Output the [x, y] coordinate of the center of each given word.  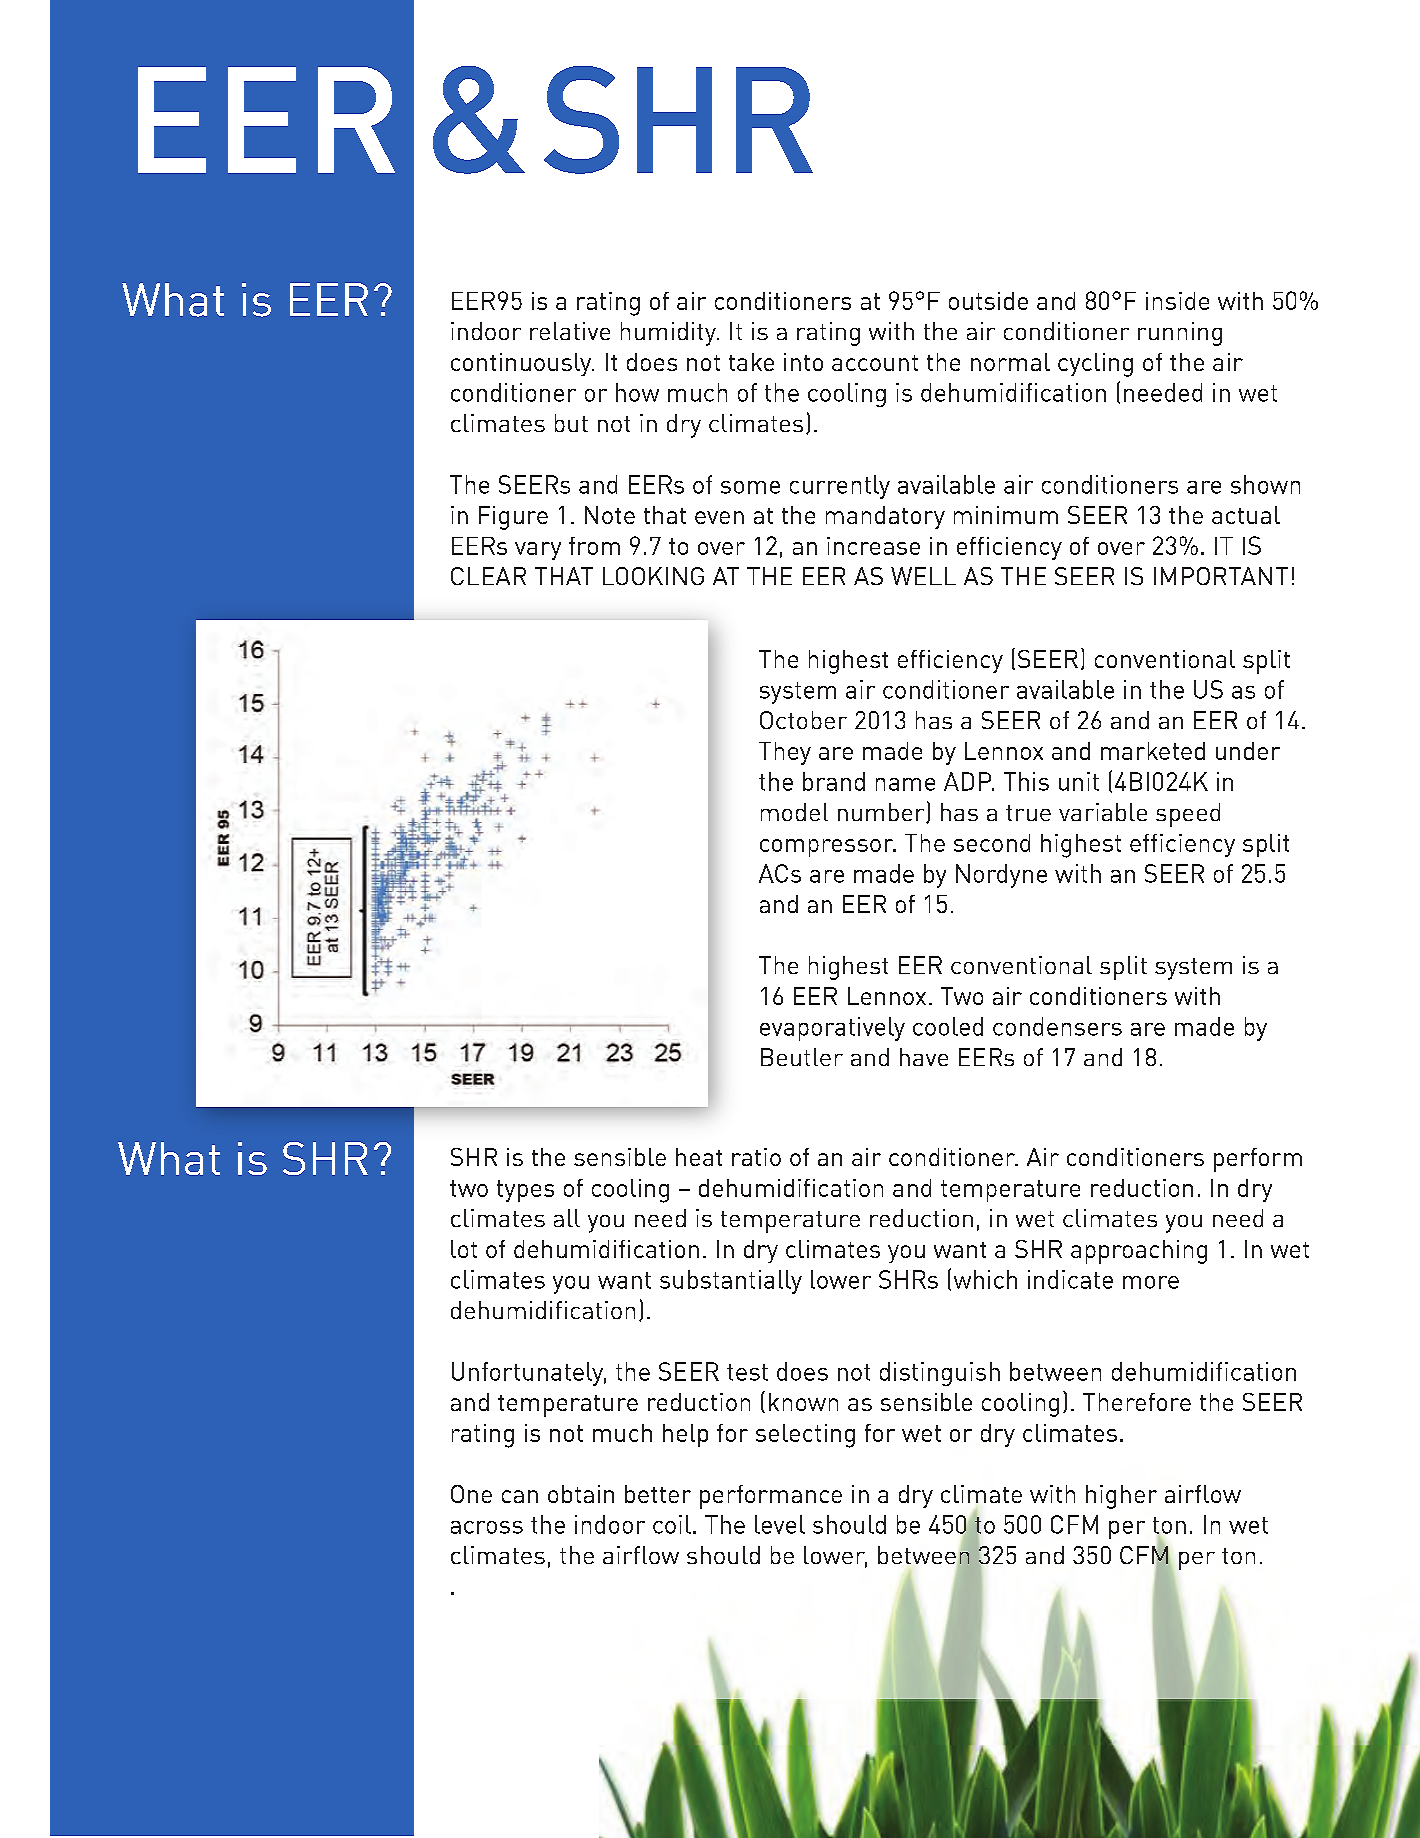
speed [1188, 815]
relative [570, 331]
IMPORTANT [1221, 576]
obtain [581, 1494]
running [1180, 334]
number [882, 813]
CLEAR [488, 576]
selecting [805, 1436]
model [794, 812]
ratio [756, 1157]
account [875, 363]
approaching [1139, 1252]
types [525, 1191]
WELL [923, 576]
